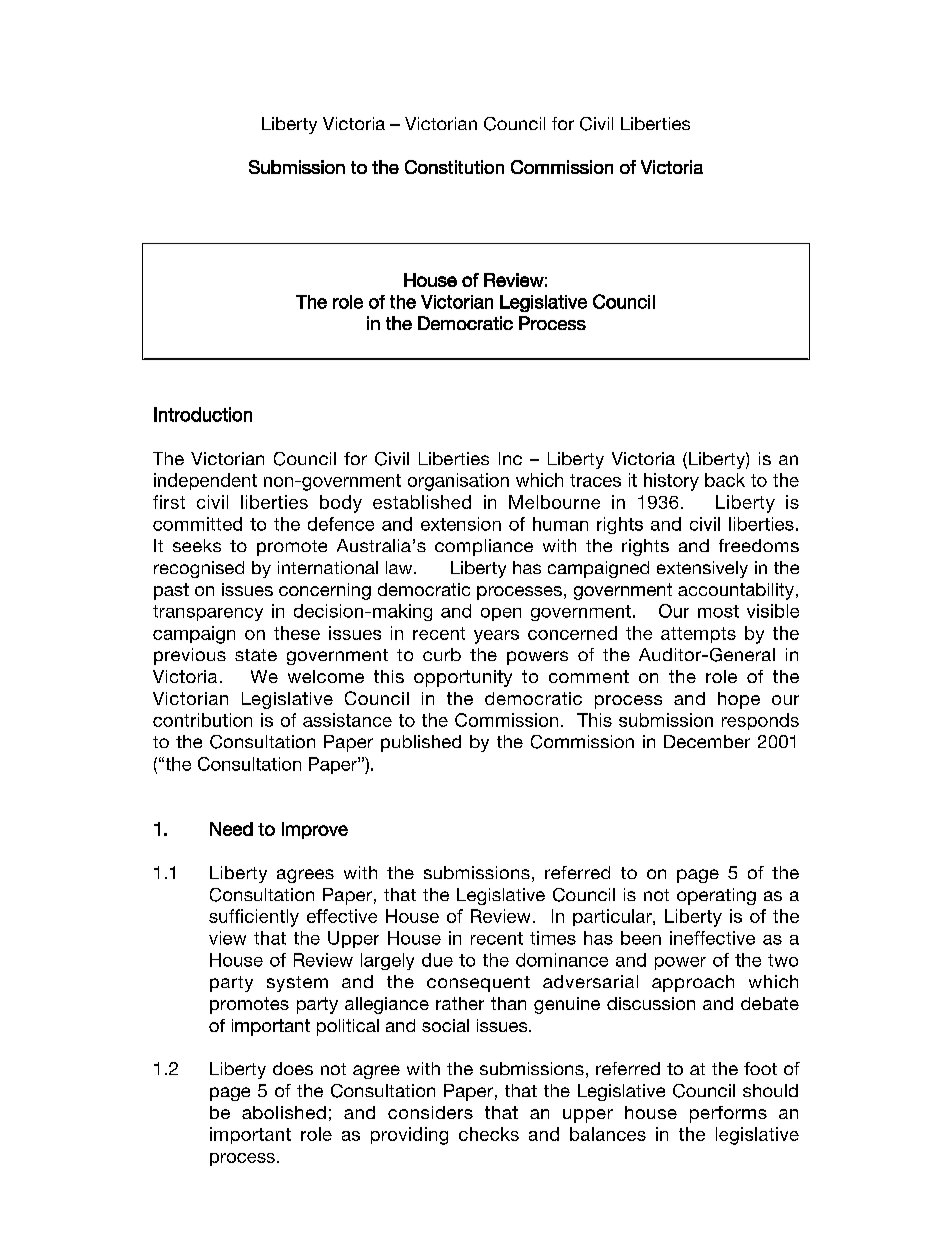  What do you see at coordinates (284, 1112) in the screenshot?
I see `abolished` at bounding box center [284, 1112].
